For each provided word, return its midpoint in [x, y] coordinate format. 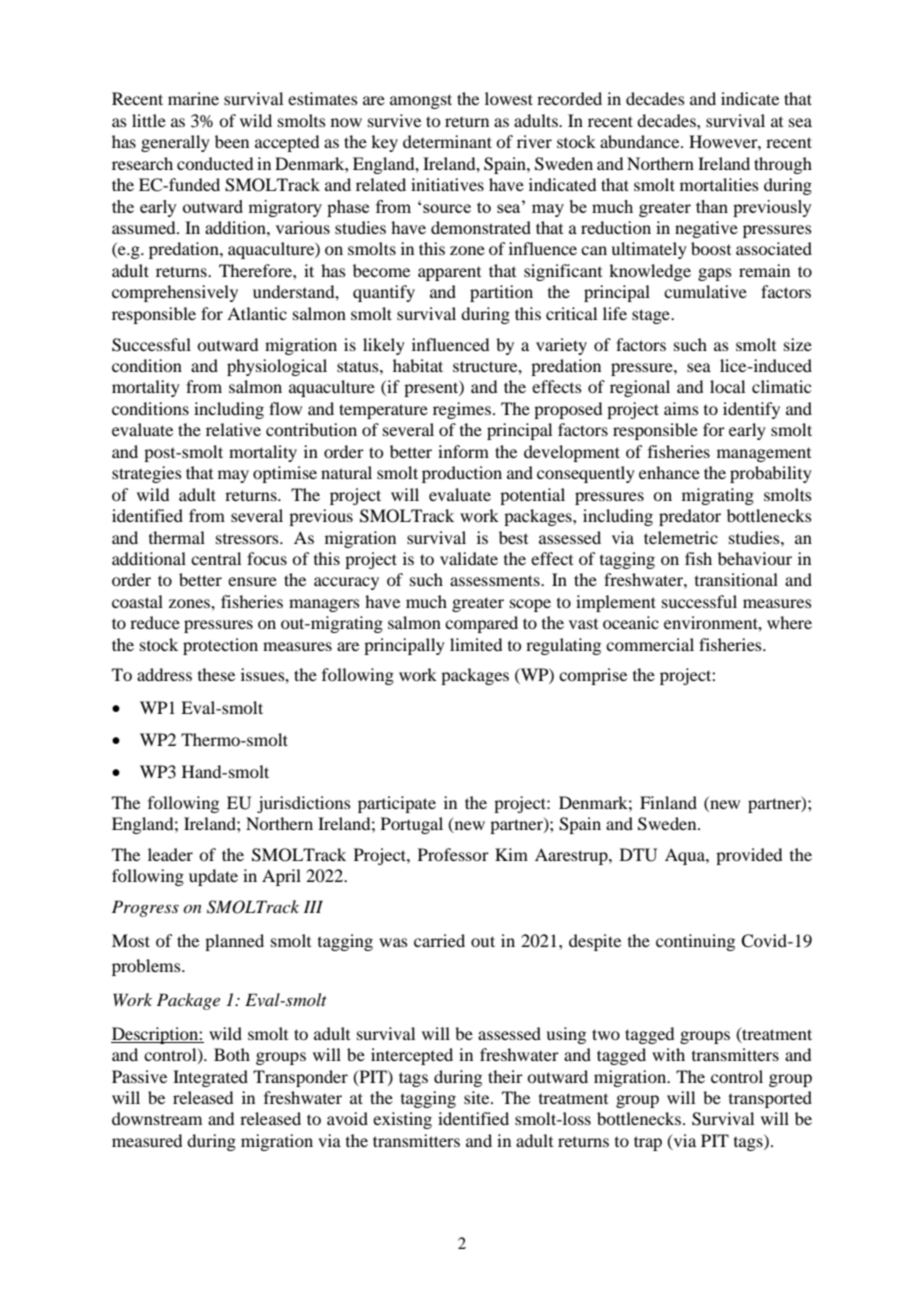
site [478, 1097]
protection [220, 646]
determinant [447, 141]
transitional [736, 579]
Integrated [210, 1078]
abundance [641, 141]
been [232, 141]
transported [770, 1099]
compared [481, 624]
